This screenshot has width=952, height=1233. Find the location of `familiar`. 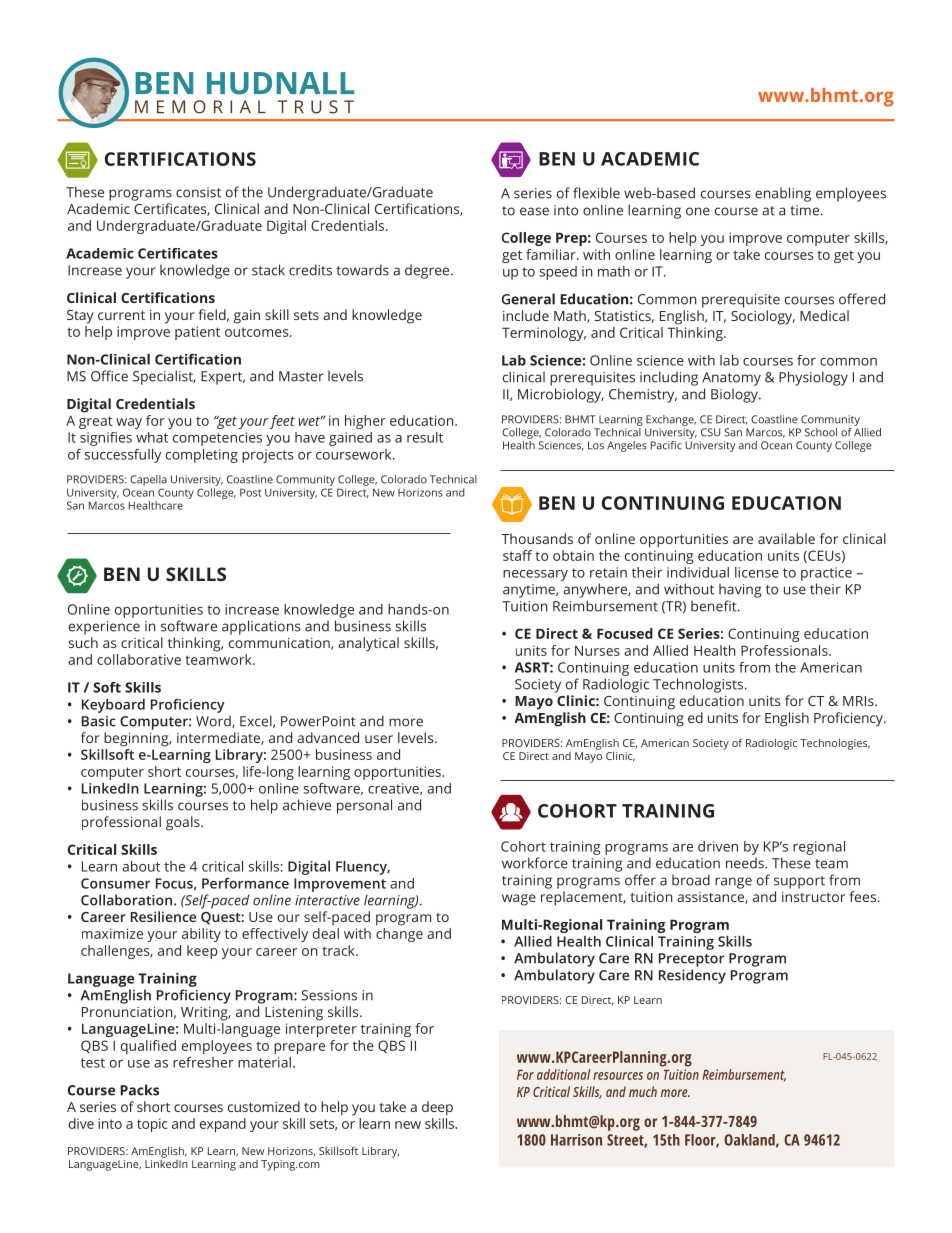

familiar is located at coordinates (552, 254).
